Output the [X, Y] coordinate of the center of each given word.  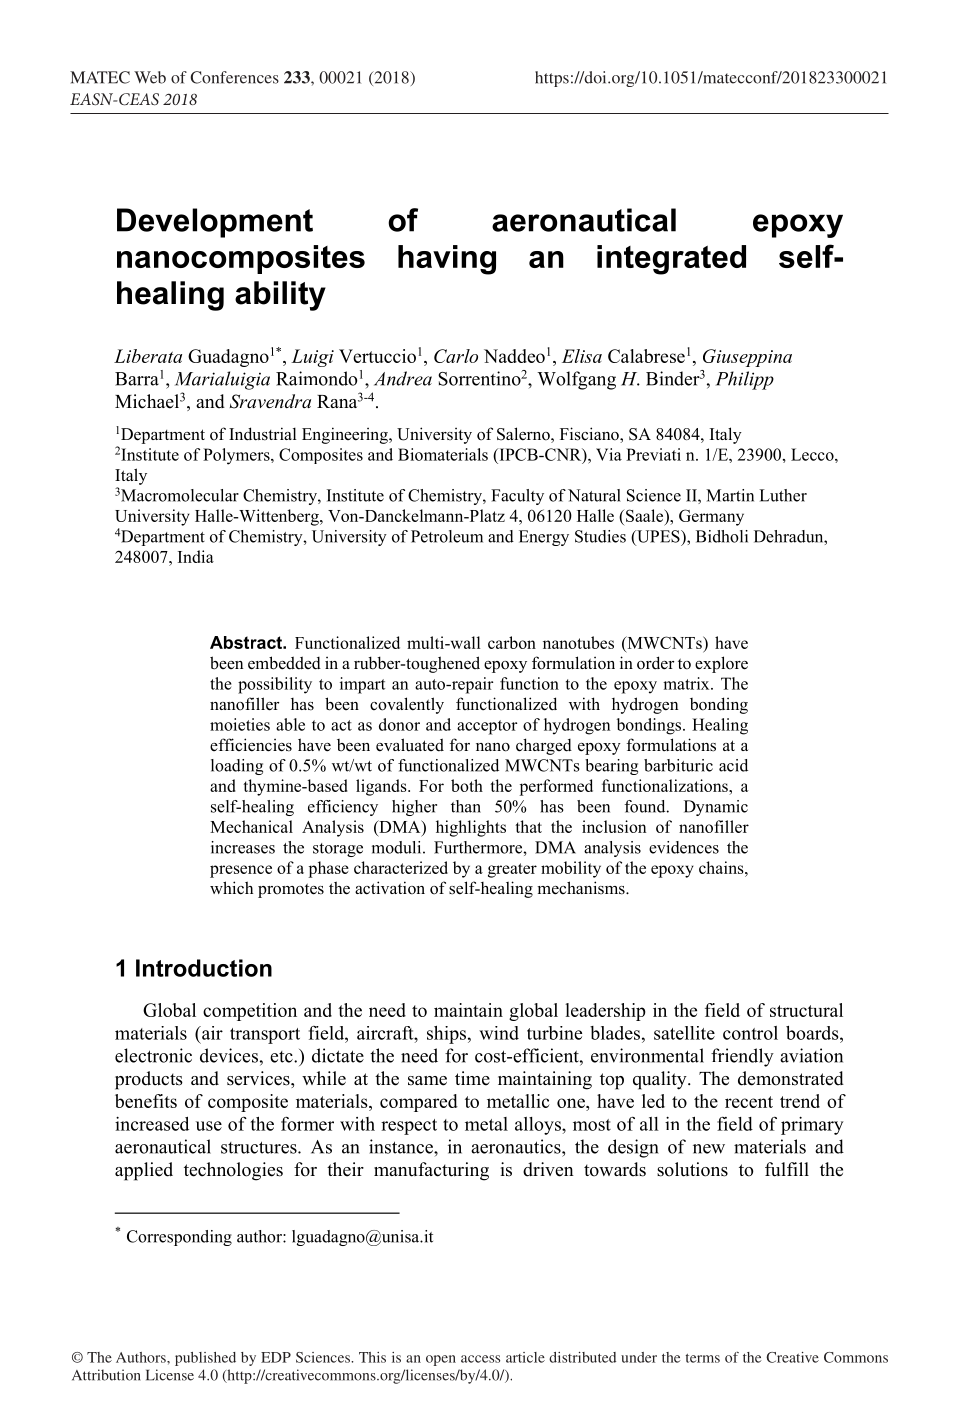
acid [733, 765]
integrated [671, 260]
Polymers [237, 456]
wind [499, 1033]
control [750, 1033]
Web [150, 77]
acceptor [487, 727]
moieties [240, 724]
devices [229, 1055]
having [447, 260]
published [205, 1359]
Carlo [456, 356]
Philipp [745, 380]
